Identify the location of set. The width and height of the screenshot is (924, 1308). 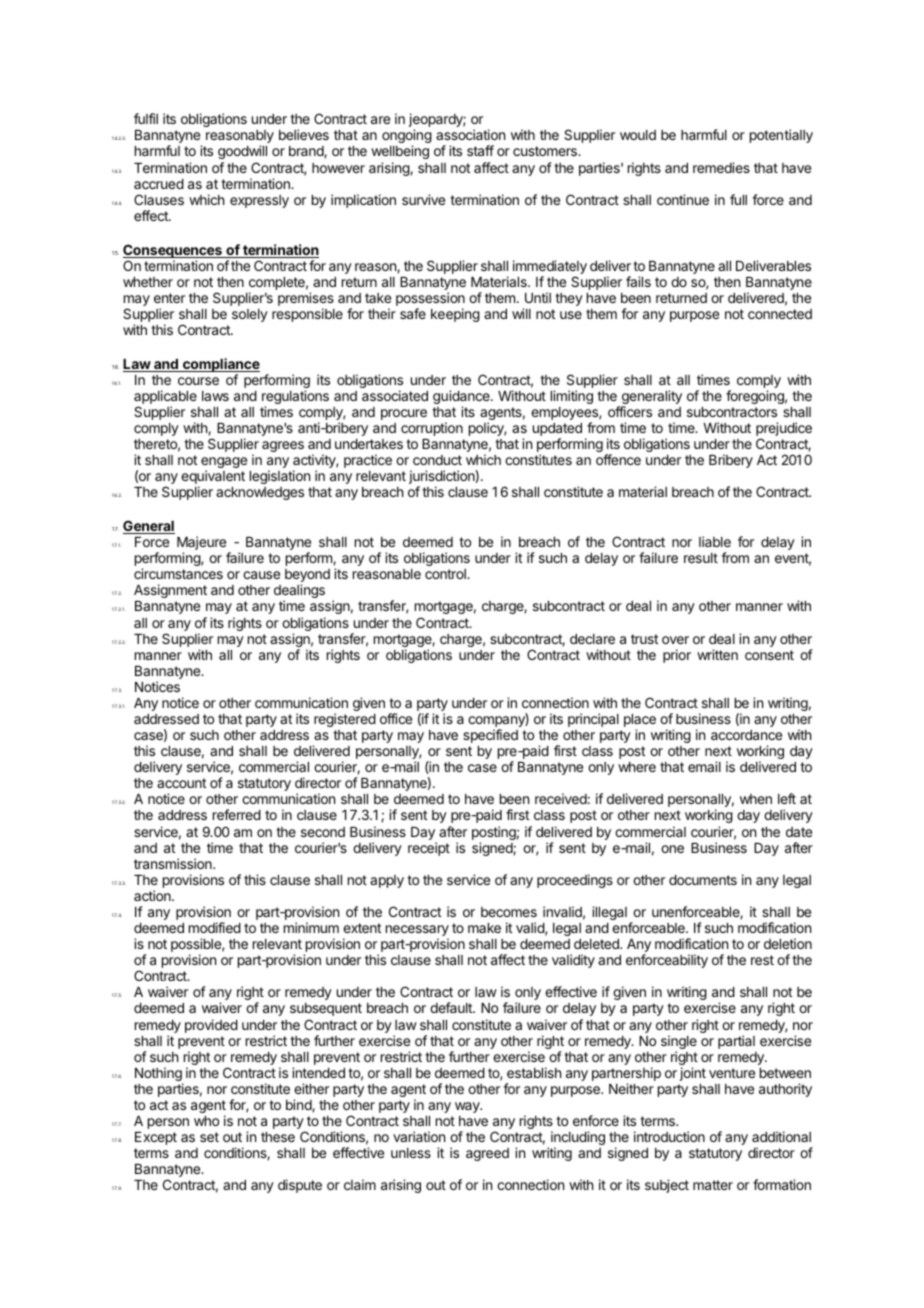
(209, 1137).
